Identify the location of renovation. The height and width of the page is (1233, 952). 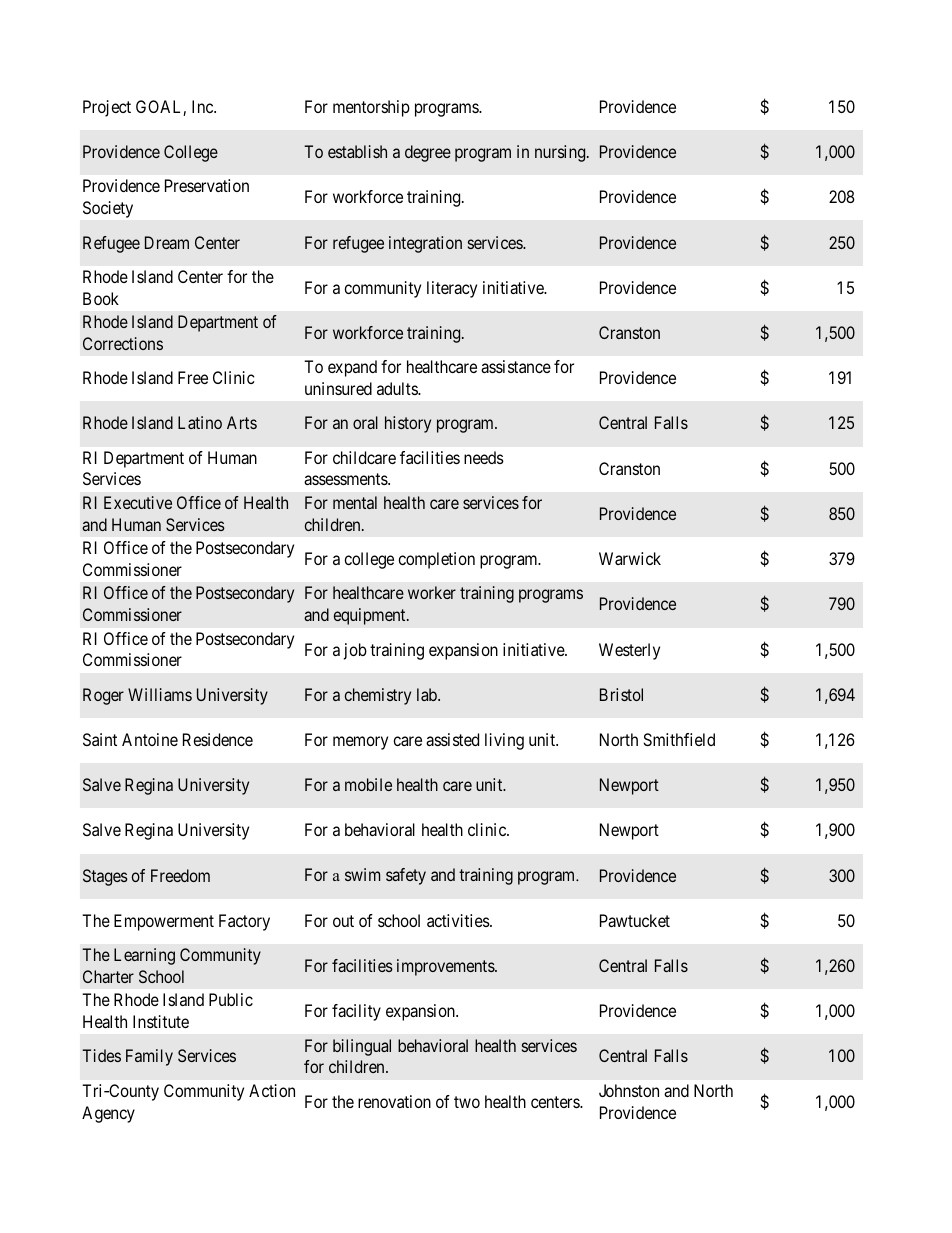
(394, 1101).
